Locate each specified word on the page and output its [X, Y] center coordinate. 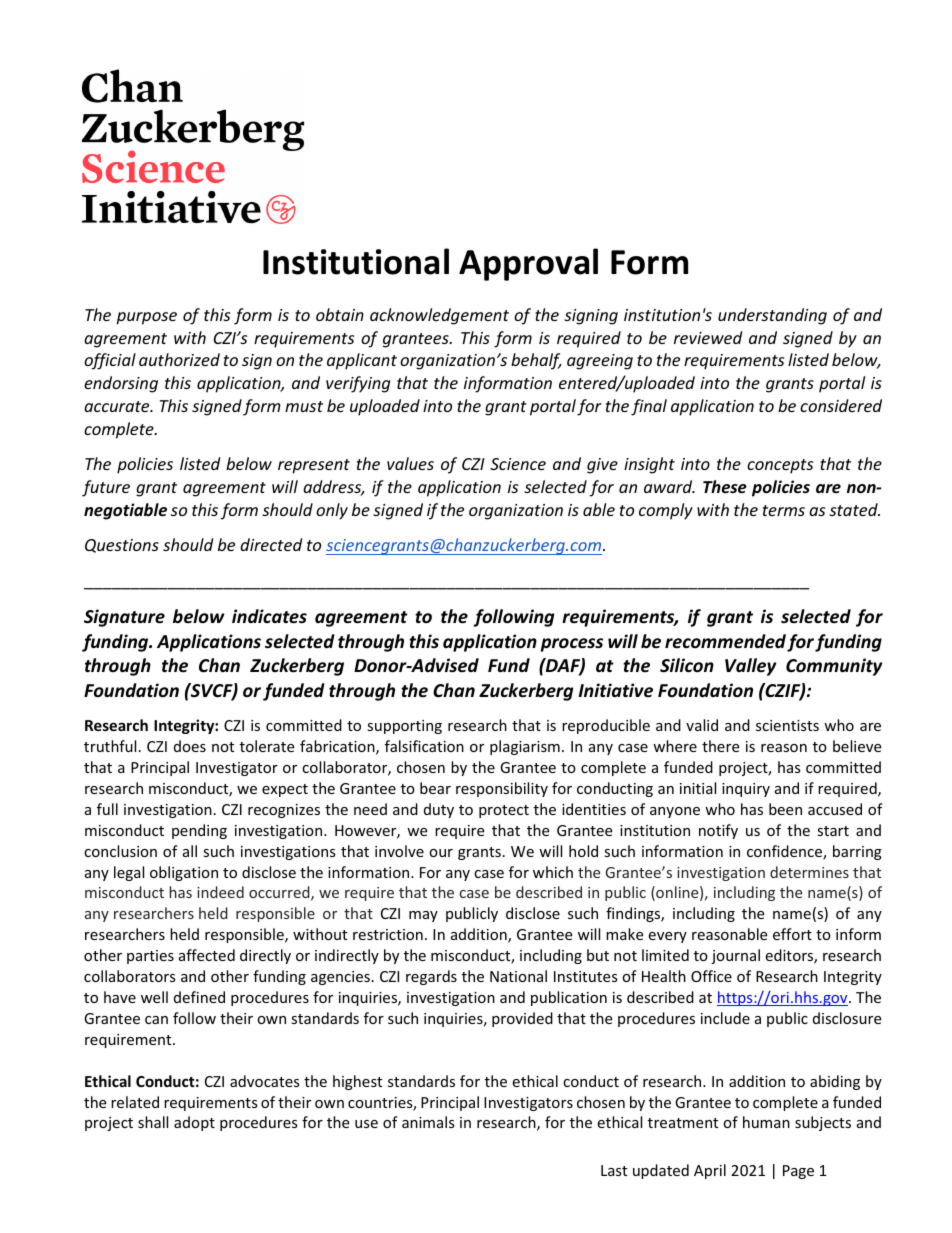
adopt [194, 1123]
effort [792, 934]
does [190, 746]
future [106, 488]
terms [784, 510]
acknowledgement [439, 316]
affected [207, 955]
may [423, 916]
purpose [146, 318]
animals [428, 1122]
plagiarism [525, 747]
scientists [787, 725]
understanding [772, 316]
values [410, 463]
